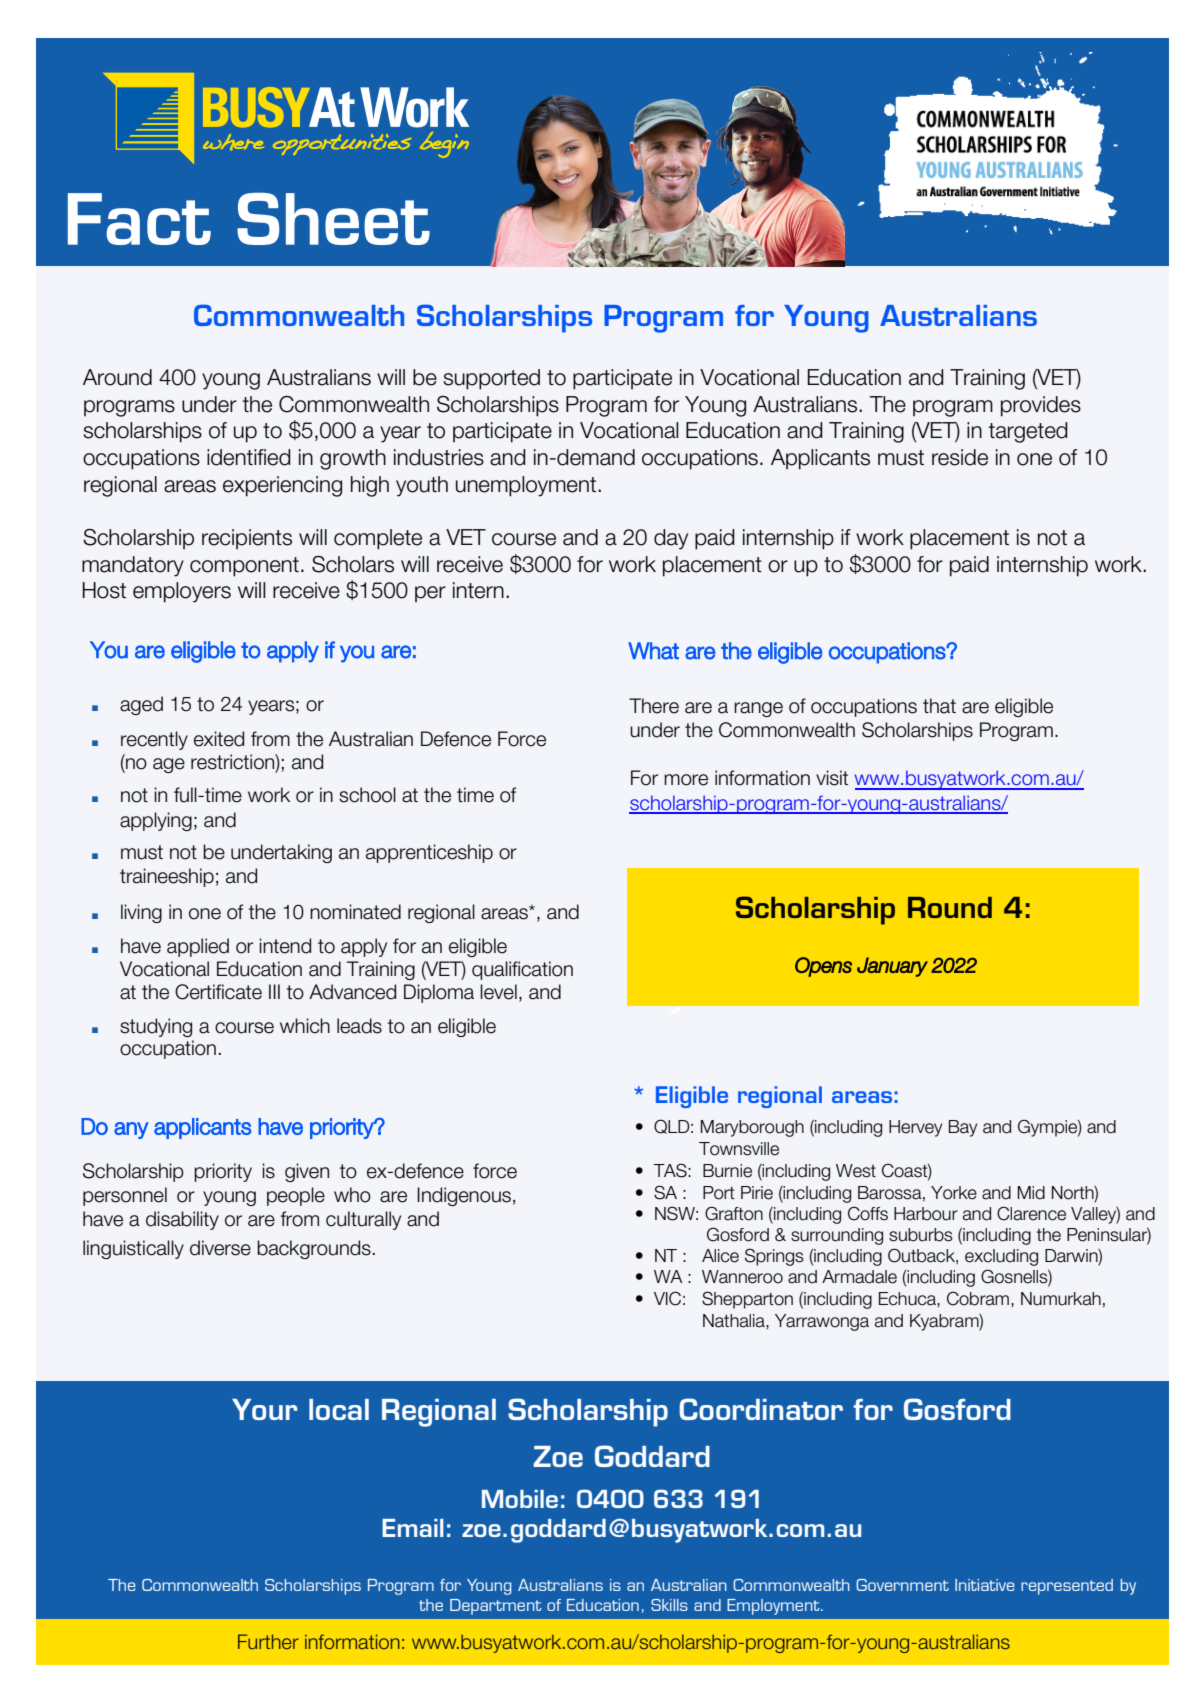 The image size is (1202, 1701). What do you see at coordinates (268, 1641) in the screenshot?
I see `Further` at bounding box center [268, 1641].
